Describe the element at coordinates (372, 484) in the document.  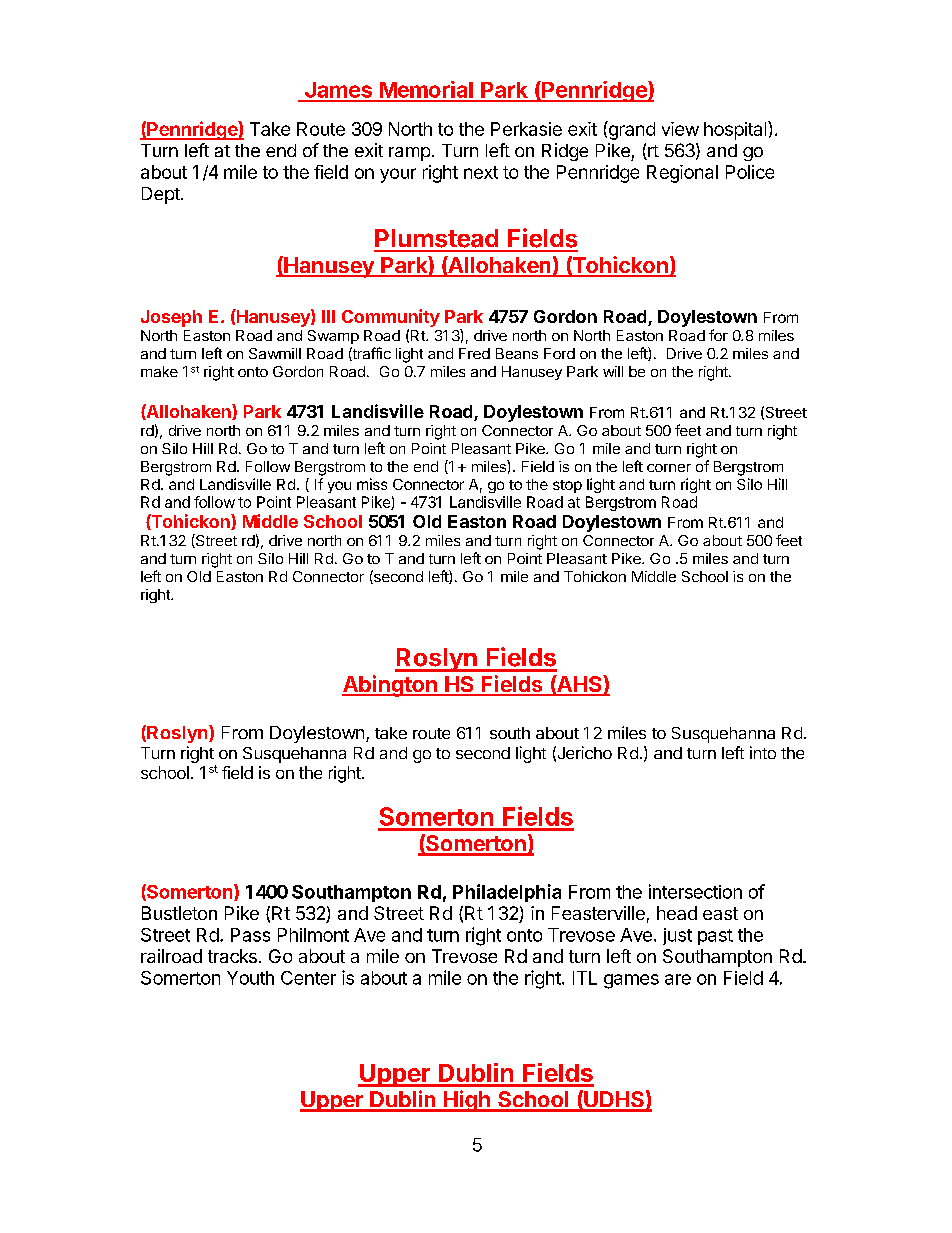
I see `miss` at that location.
